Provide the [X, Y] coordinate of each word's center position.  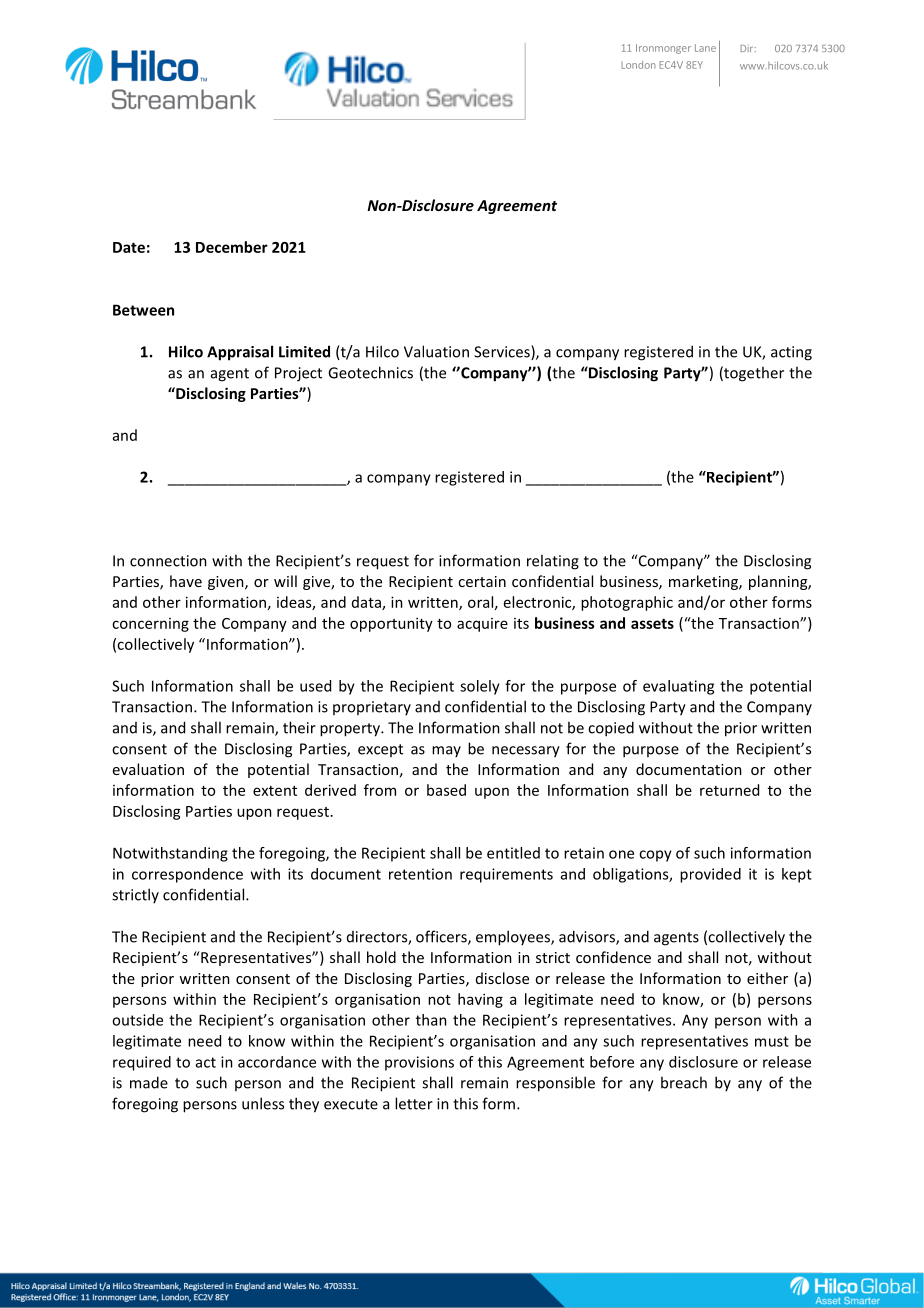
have [186, 581]
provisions [419, 1063]
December [232, 247]
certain [482, 581]
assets [652, 623]
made [149, 1082]
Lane [705, 48]
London [638, 65]
